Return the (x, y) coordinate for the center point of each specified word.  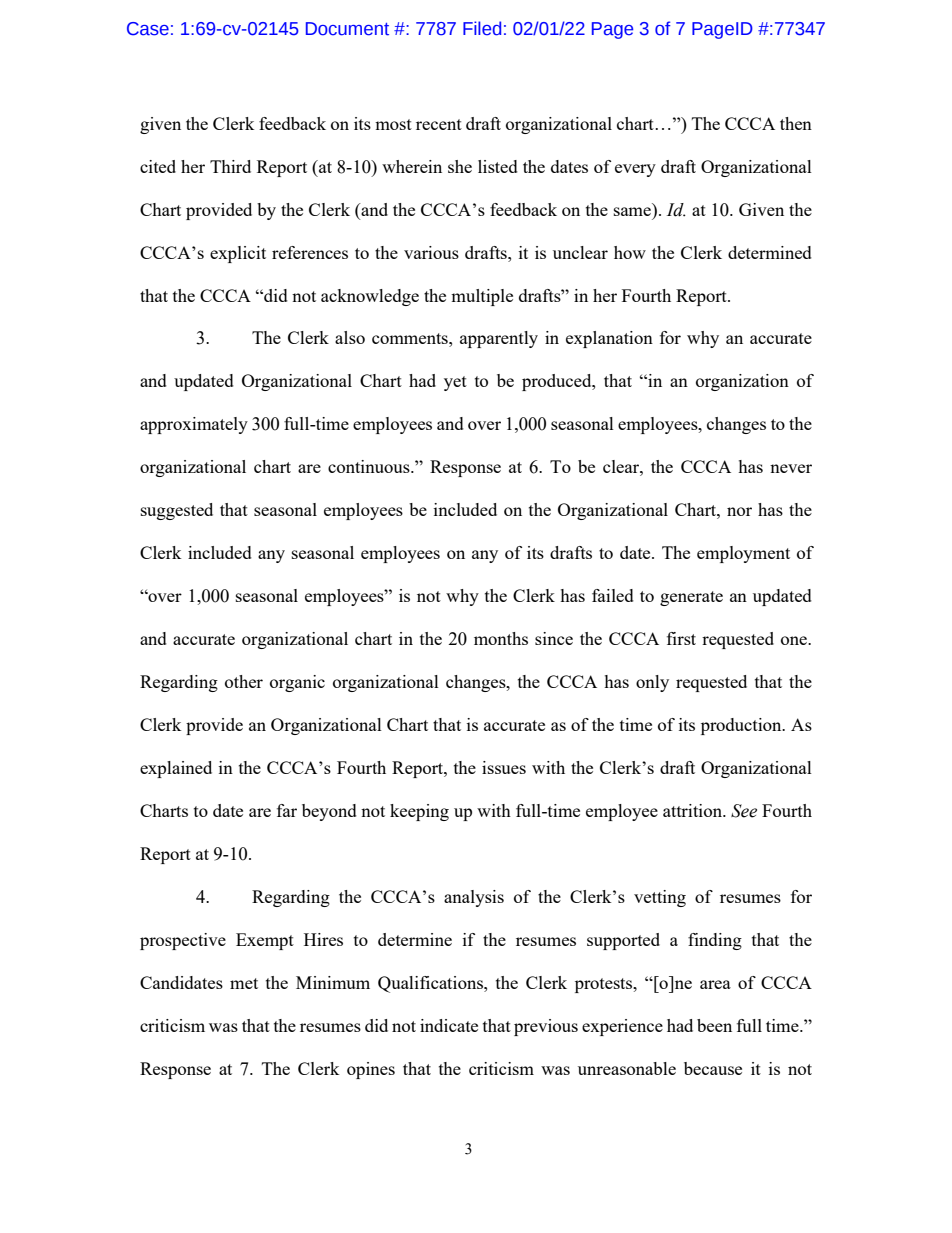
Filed (482, 28)
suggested (177, 511)
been (714, 1025)
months (501, 638)
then (796, 123)
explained (176, 769)
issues (504, 767)
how (630, 252)
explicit (238, 254)
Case (148, 29)
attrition (693, 810)
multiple (482, 297)
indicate (449, 1025)
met (244, 983)
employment (743, 554)
